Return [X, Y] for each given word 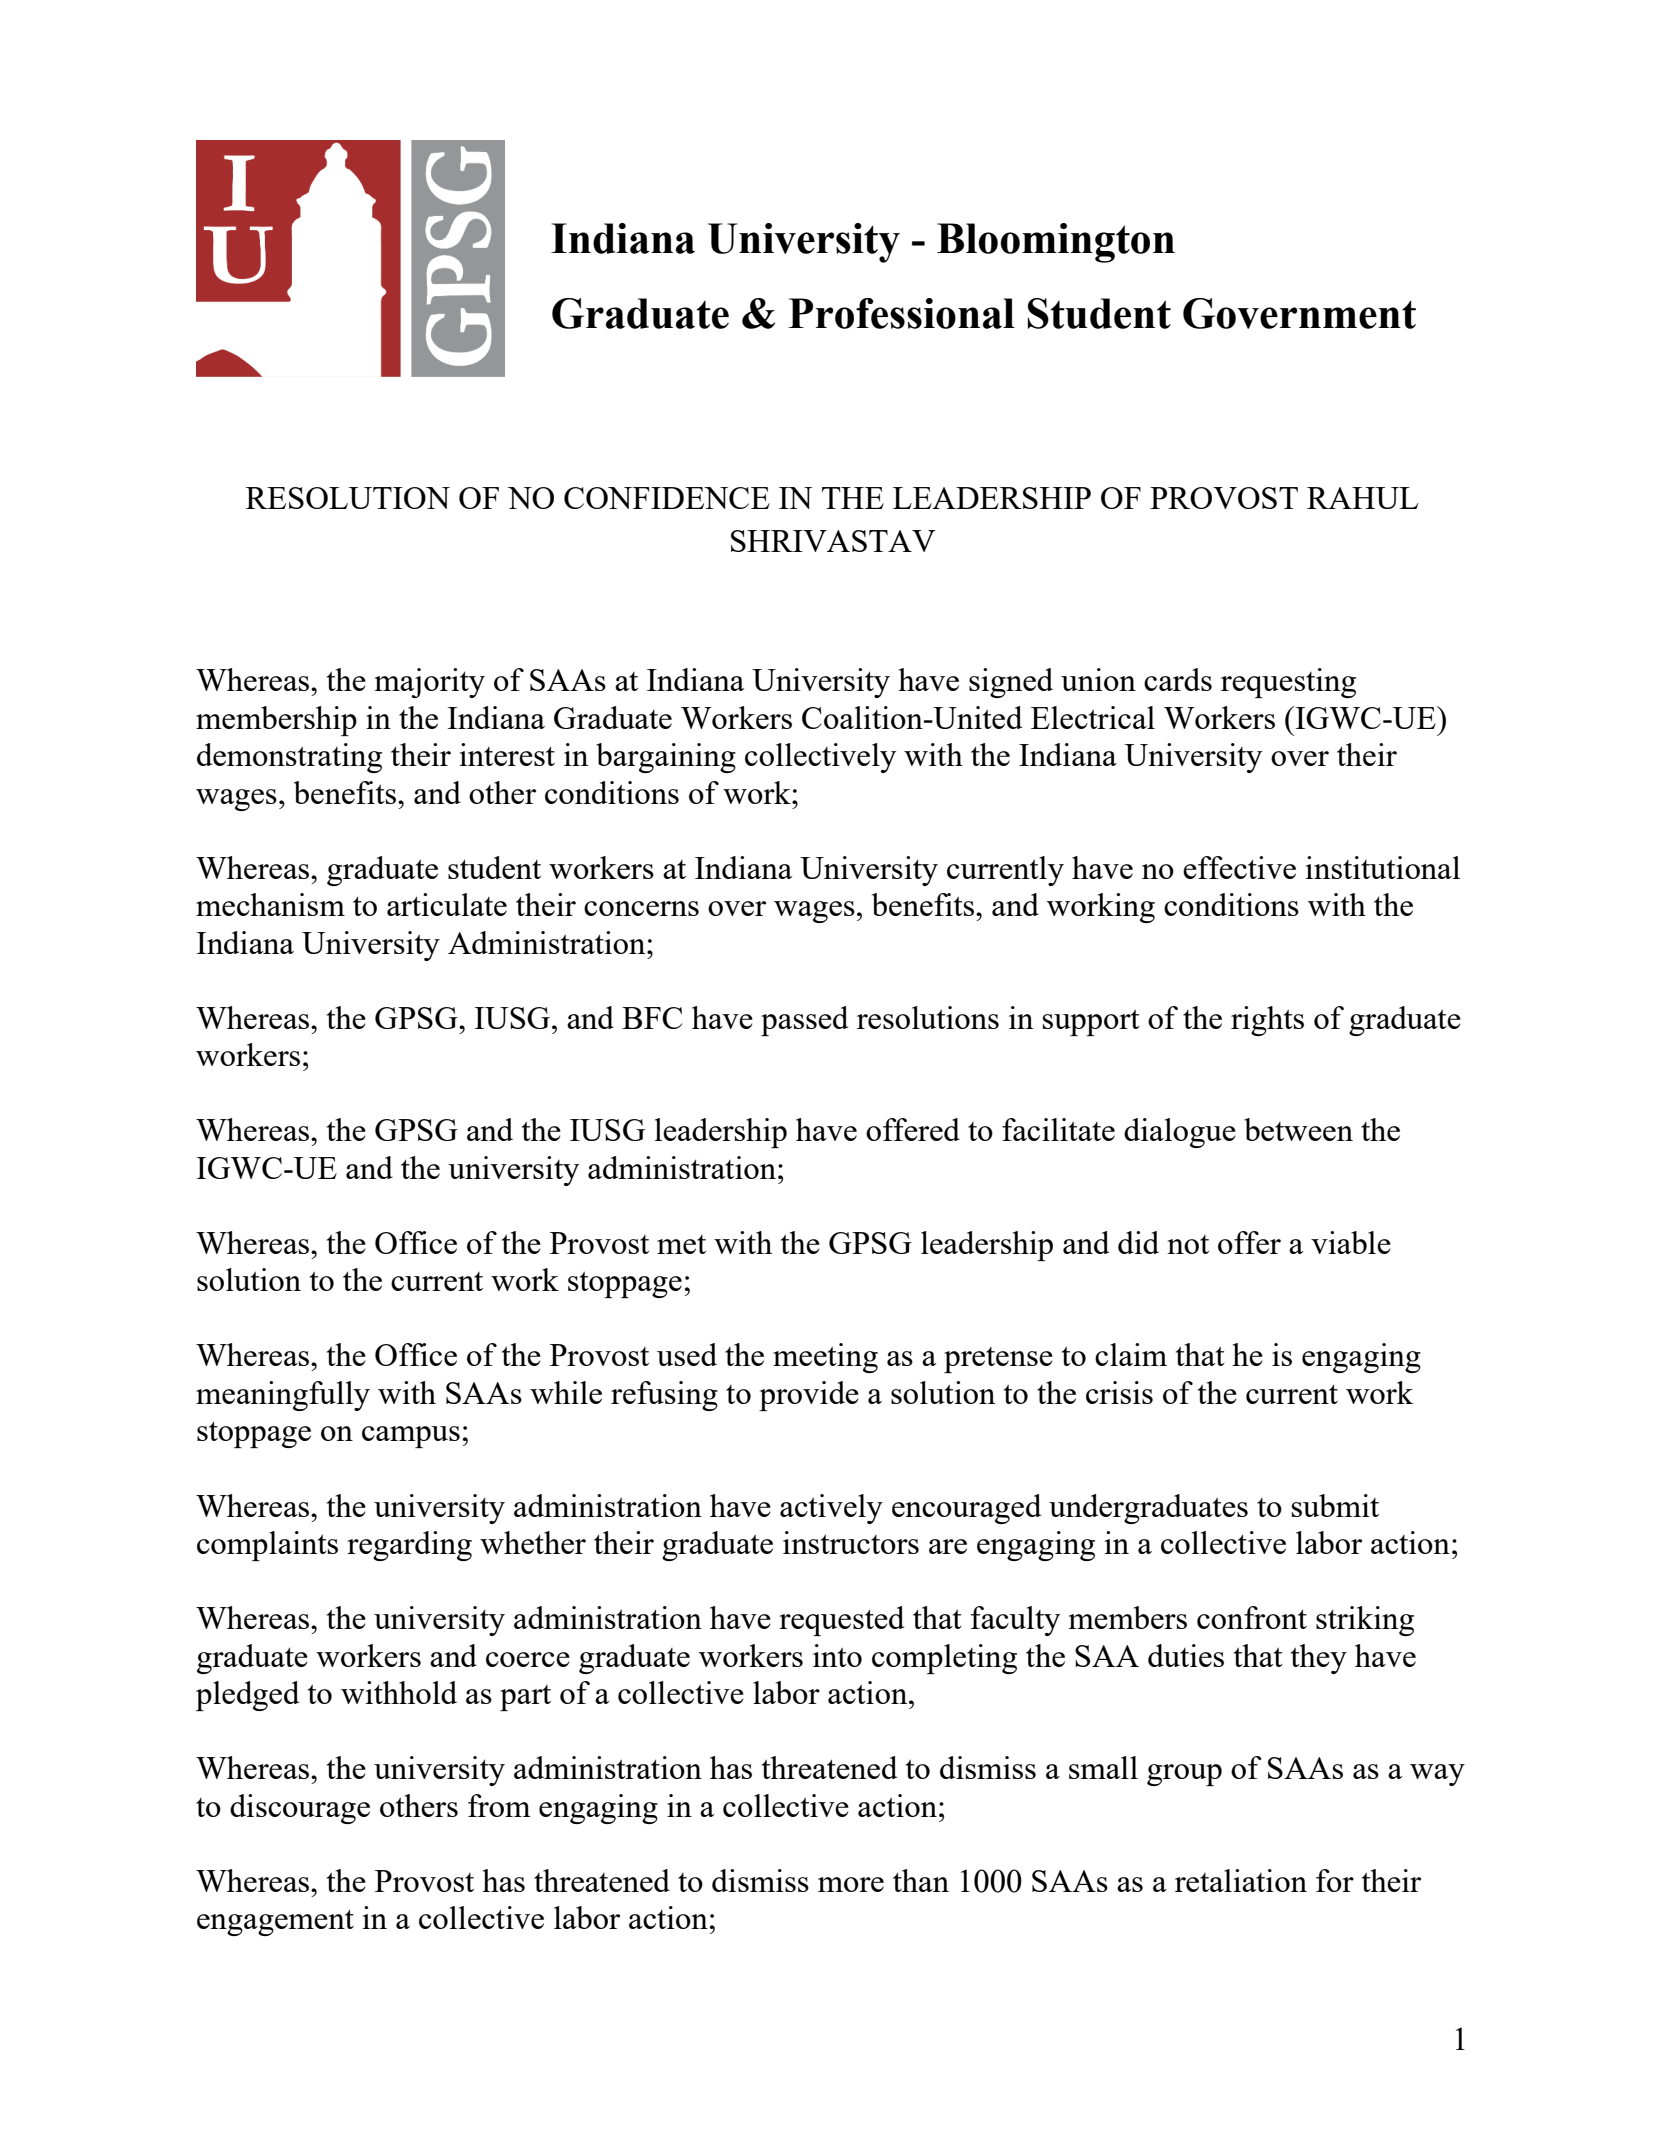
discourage [300, 1809]
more [851, 1884]
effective [1239, 867]
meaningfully [283, 1396]
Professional [901, 313]
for [1335, 1880]
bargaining [666, 758]
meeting [825, 1358]
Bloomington [1056, 243]
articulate [447, 904]
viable [1351, 1242]
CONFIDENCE [667, 498]
